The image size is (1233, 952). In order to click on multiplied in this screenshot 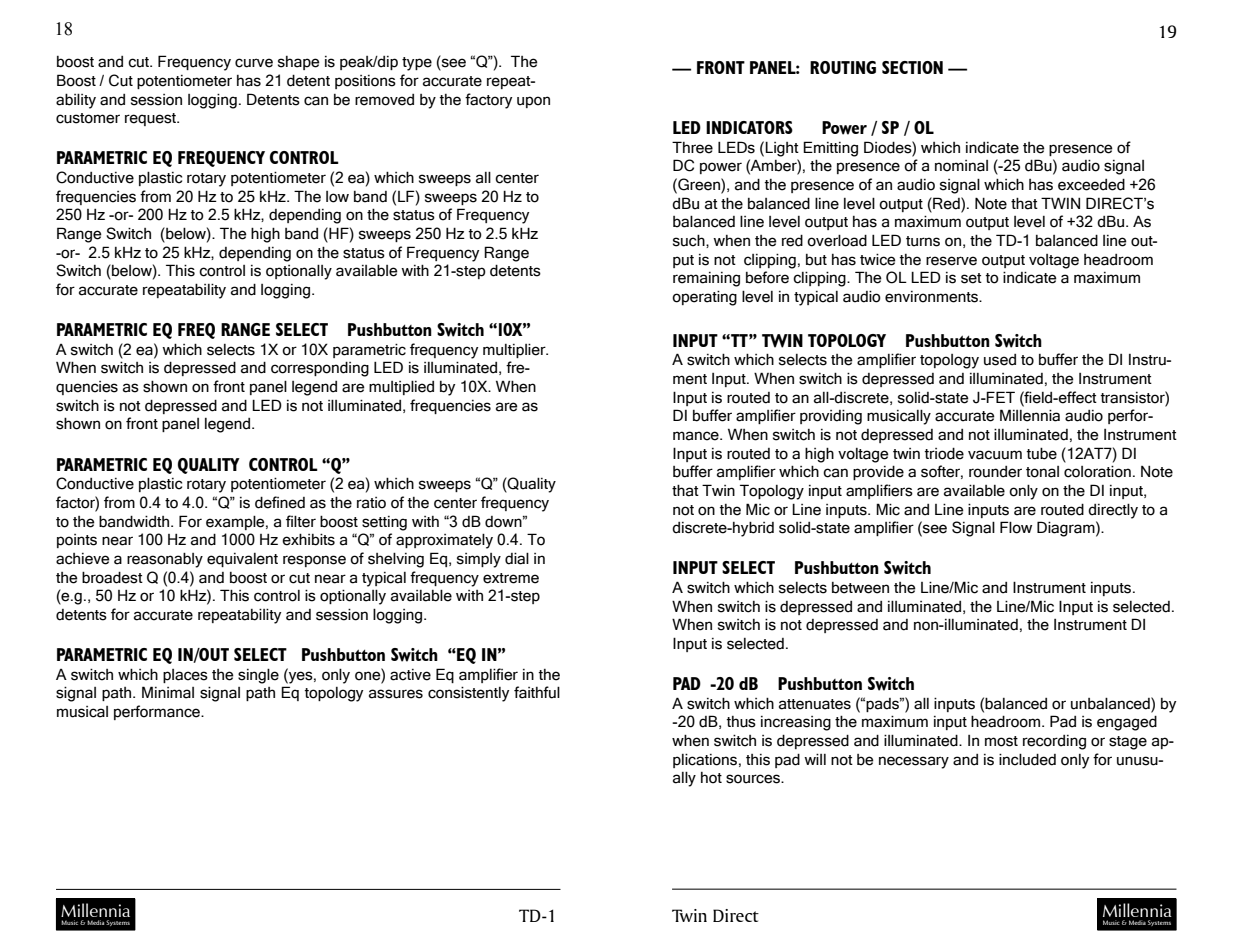, I will do `click(401, 387)`.
